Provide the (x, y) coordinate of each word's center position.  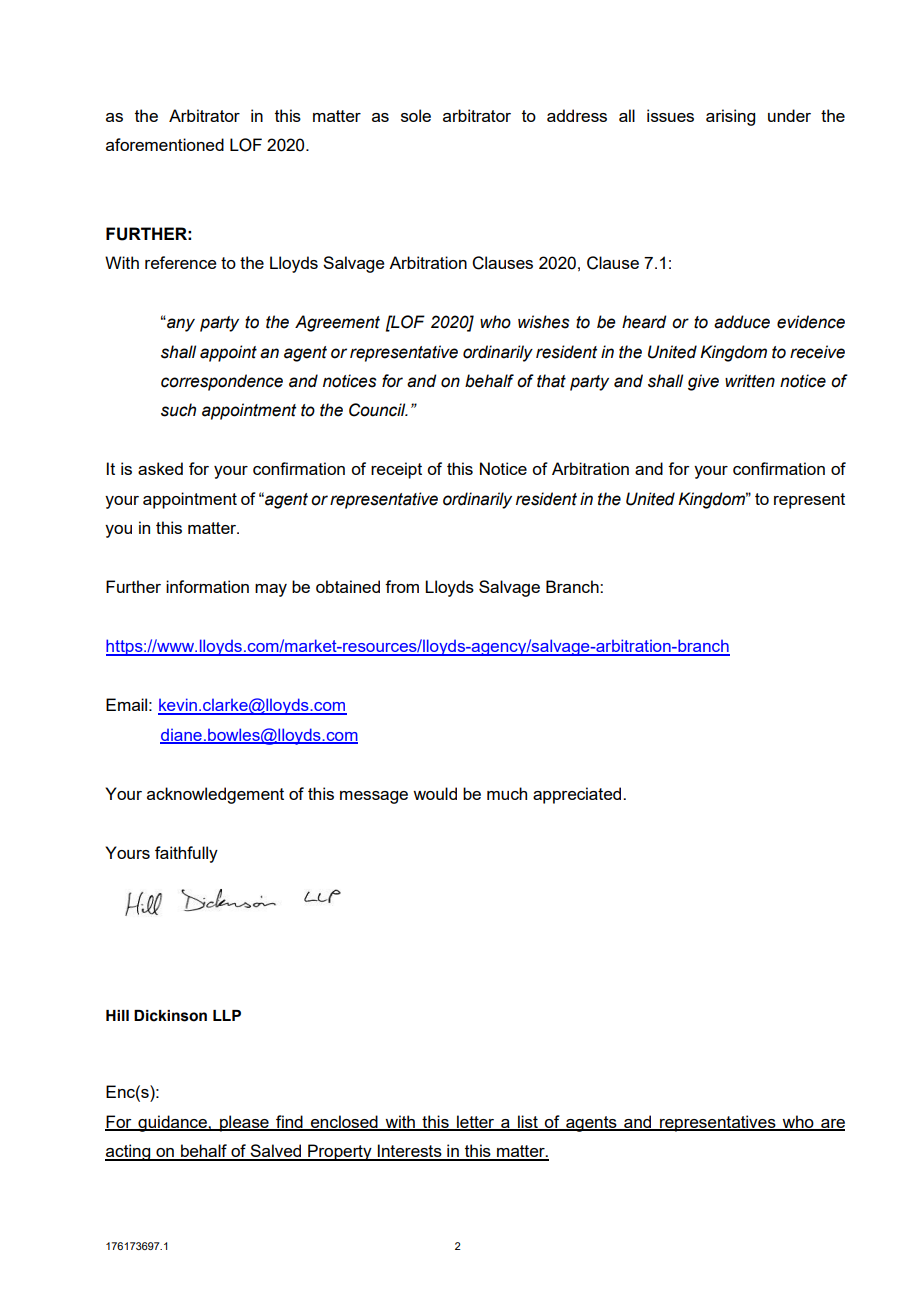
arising (730, 117)
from (402, 586)
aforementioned (165, 144)
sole (416, 115)
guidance (172, 1123)
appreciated (578, 795)
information (207, 586)
